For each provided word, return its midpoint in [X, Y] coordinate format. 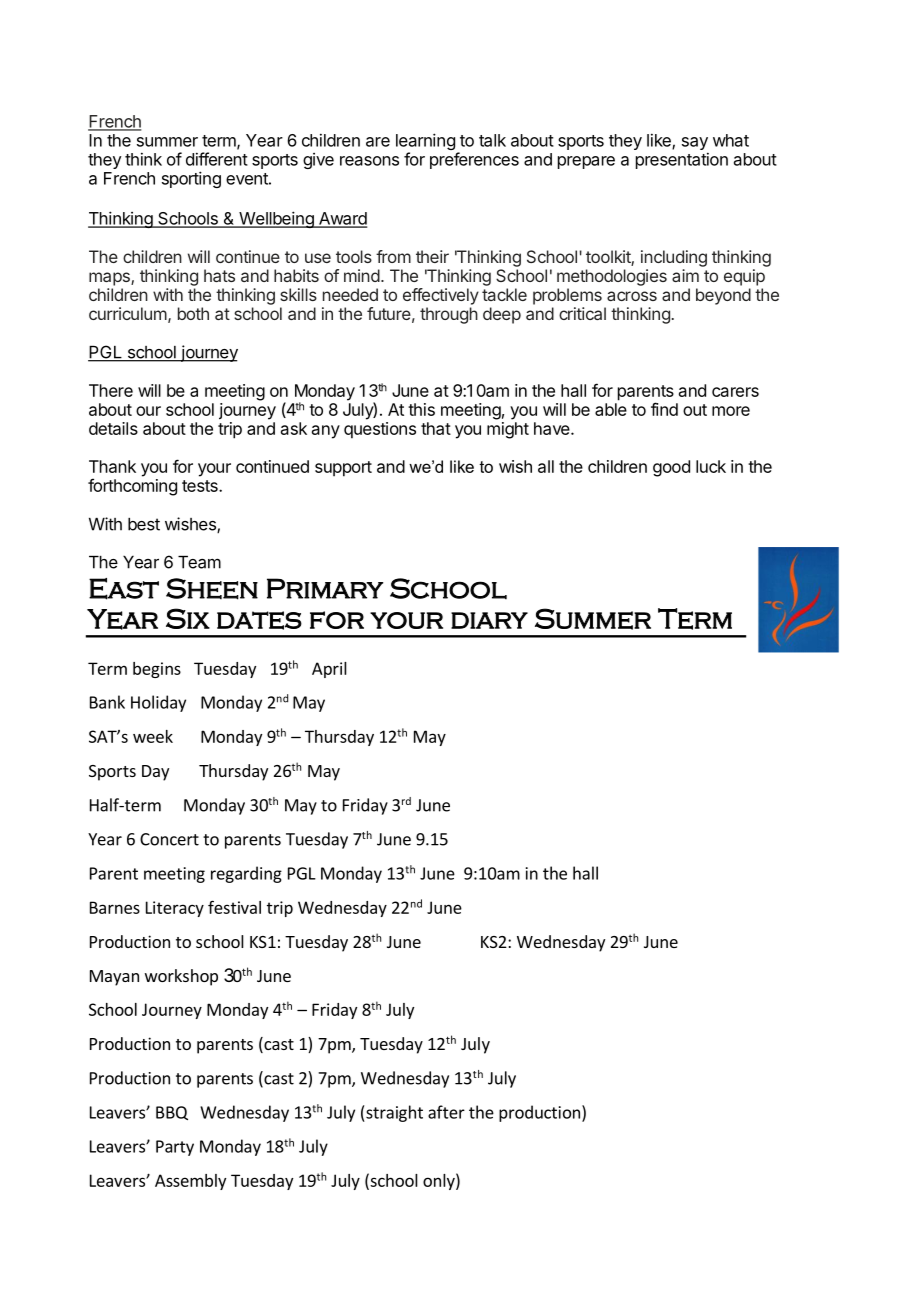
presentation [682, 160]
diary [489, 620]
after [446, 1112]
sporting [191, 179]
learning [425, 143]
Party [175, 1148]
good [671, 468]
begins [157, 670]
